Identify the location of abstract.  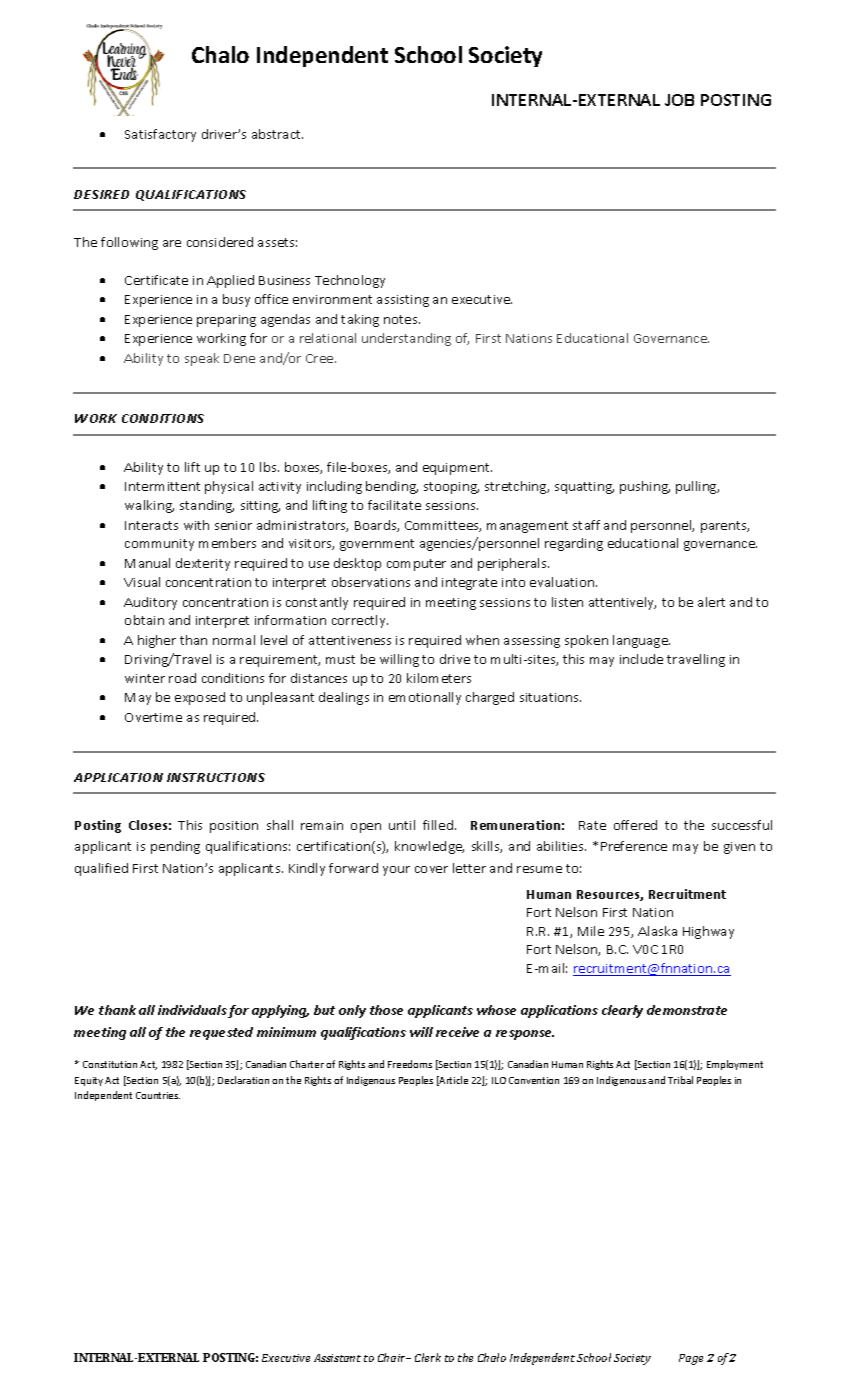
(277, 134).
